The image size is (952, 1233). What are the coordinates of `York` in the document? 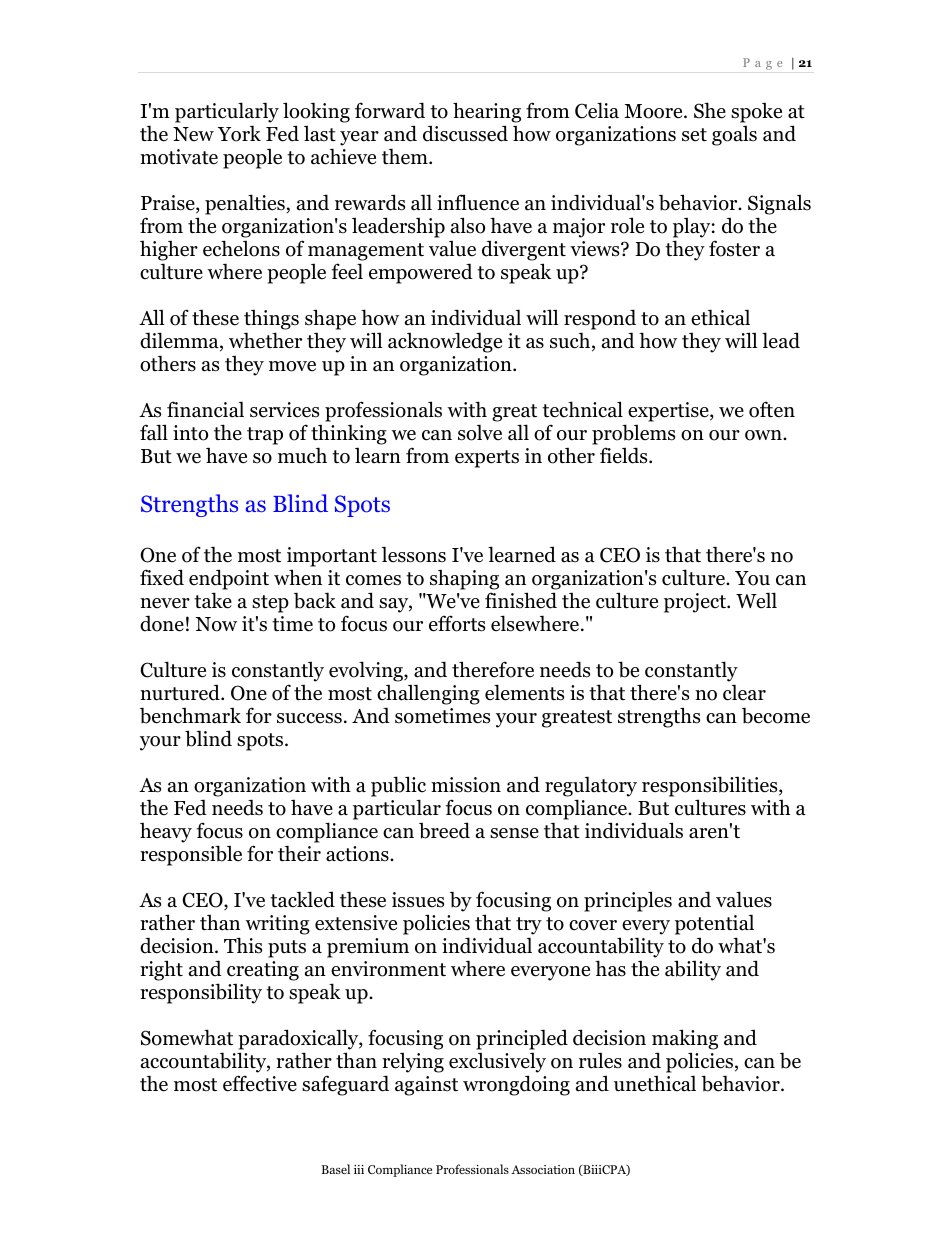 It's located at (239, 133).
